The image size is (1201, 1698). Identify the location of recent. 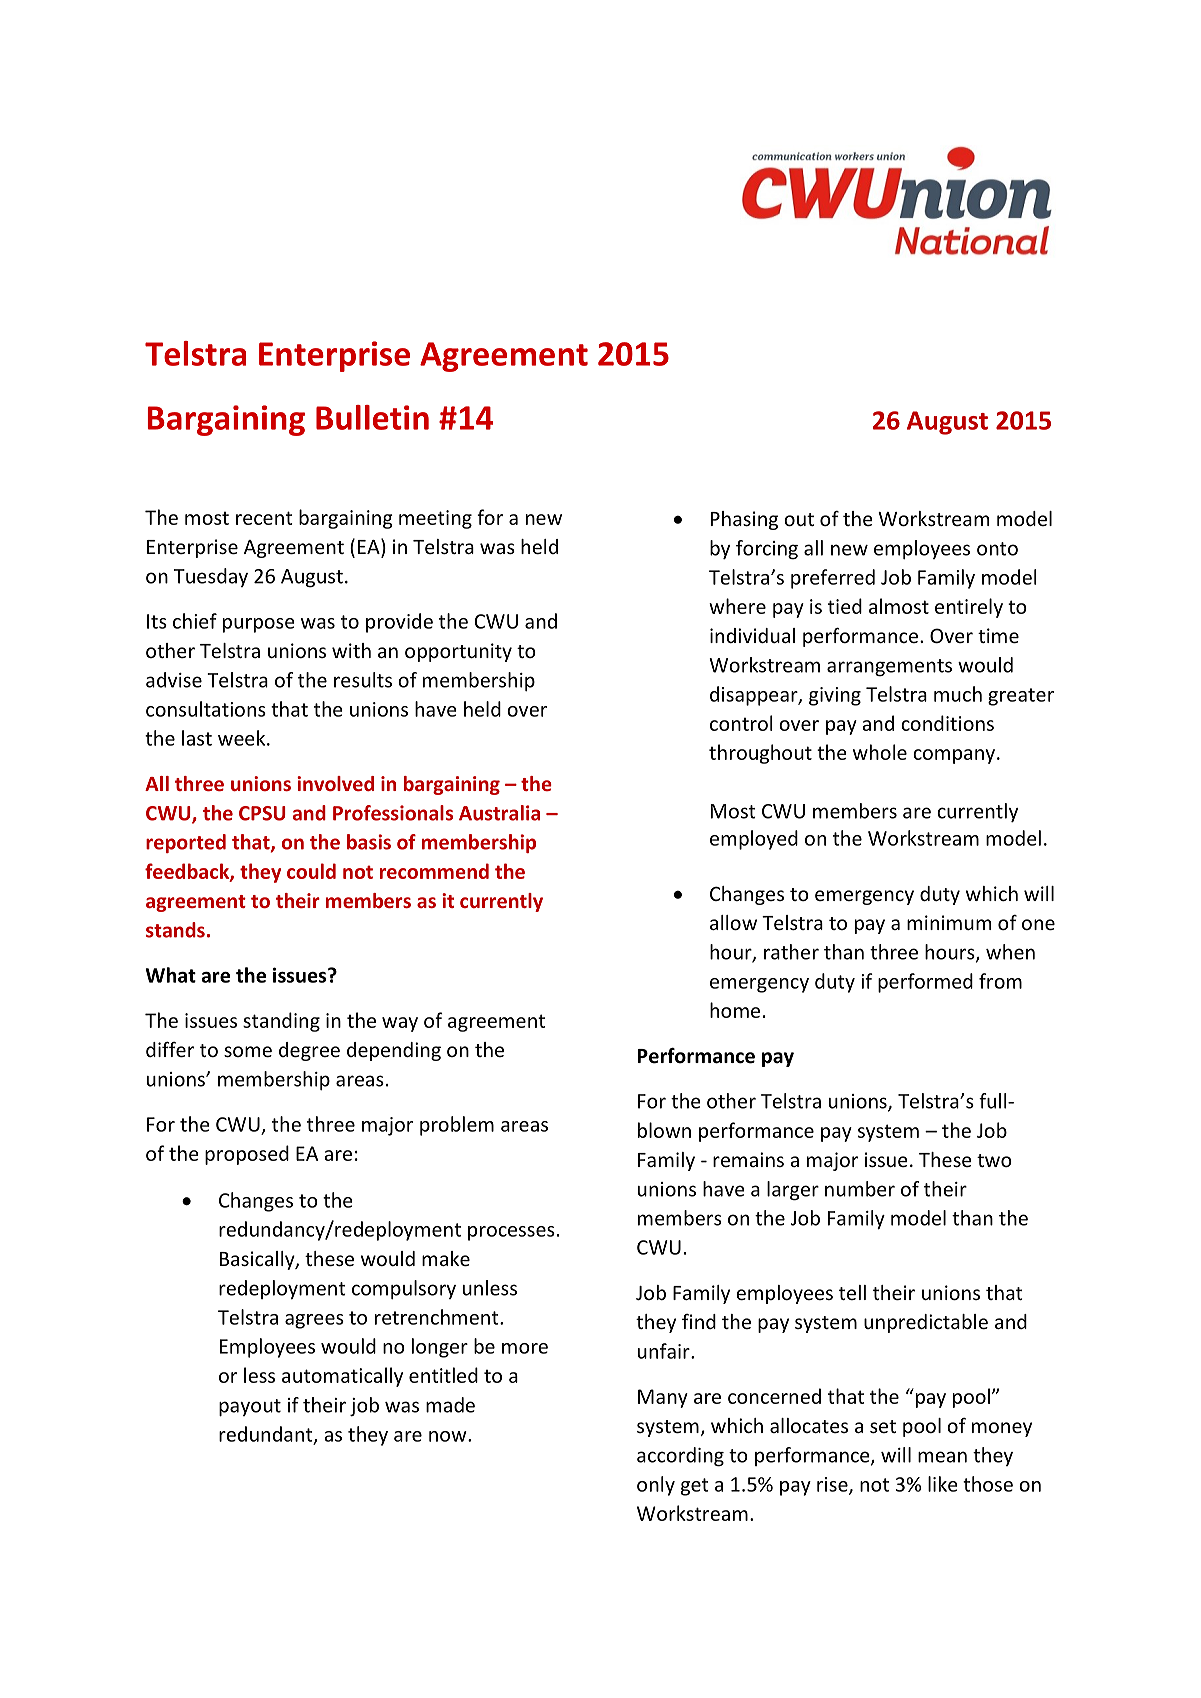
(264, 518).
